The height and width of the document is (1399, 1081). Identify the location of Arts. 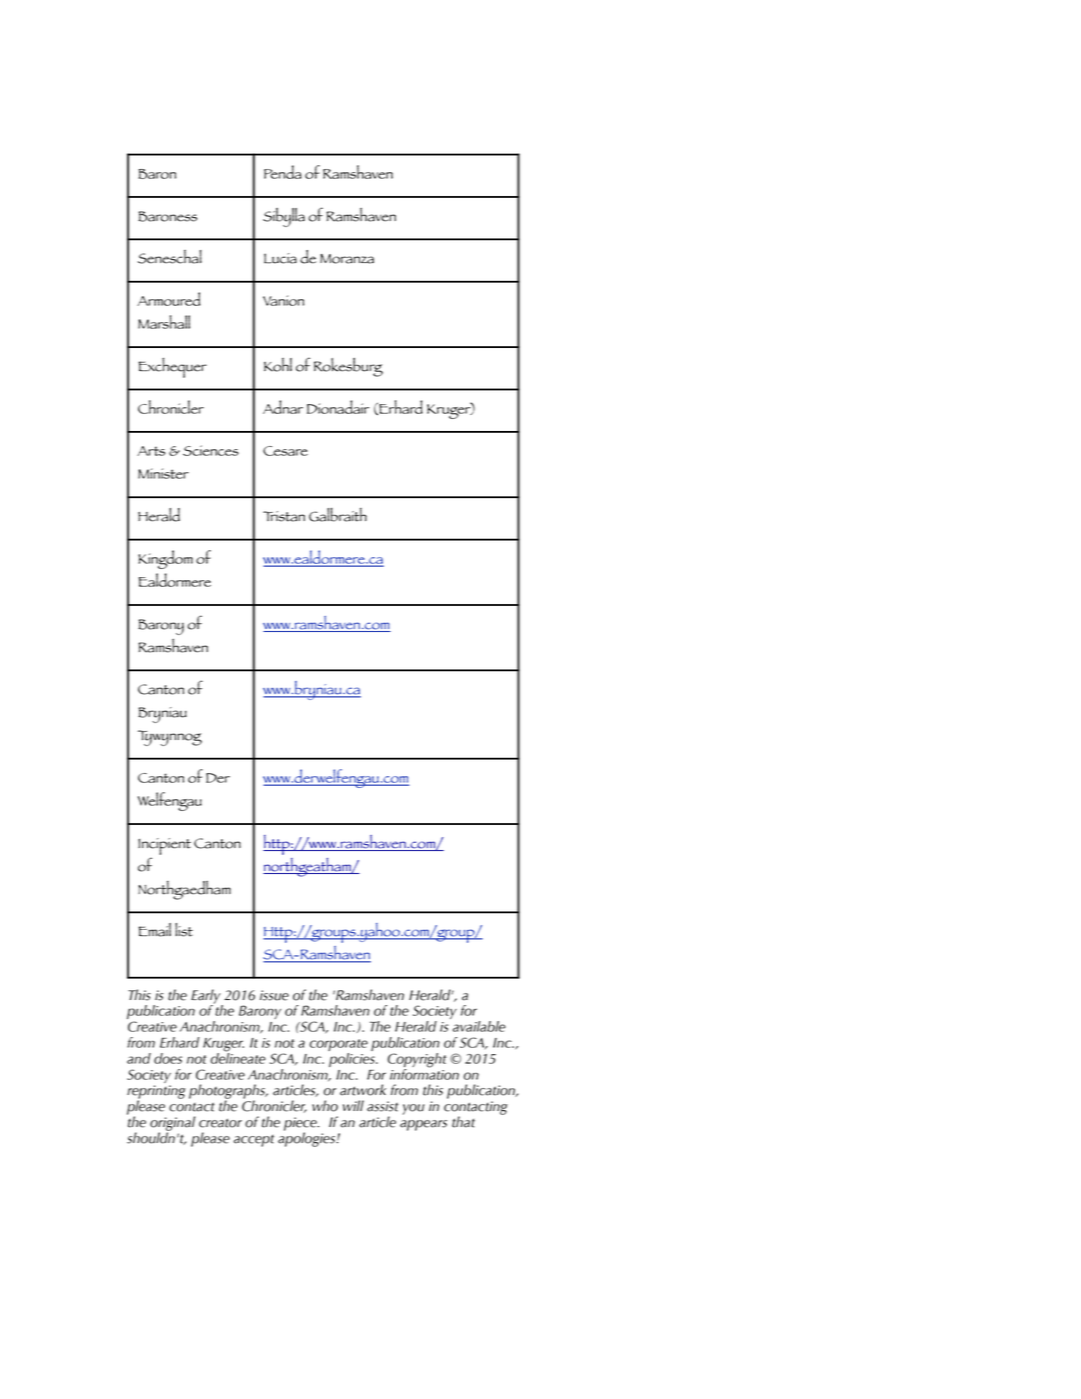
(151, 451).
